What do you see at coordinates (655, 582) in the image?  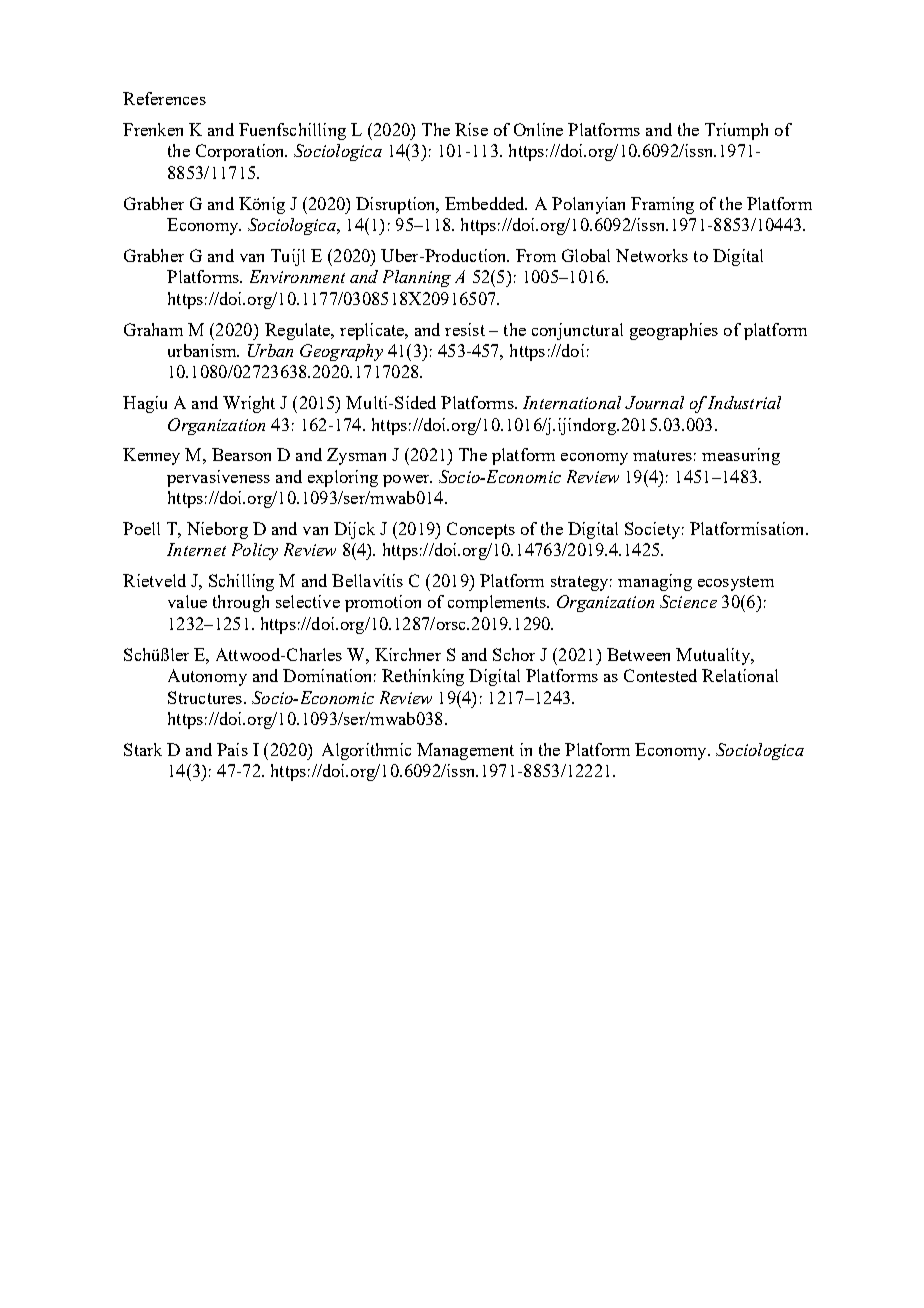 I see `managing` at bounding box center [655, 582].
